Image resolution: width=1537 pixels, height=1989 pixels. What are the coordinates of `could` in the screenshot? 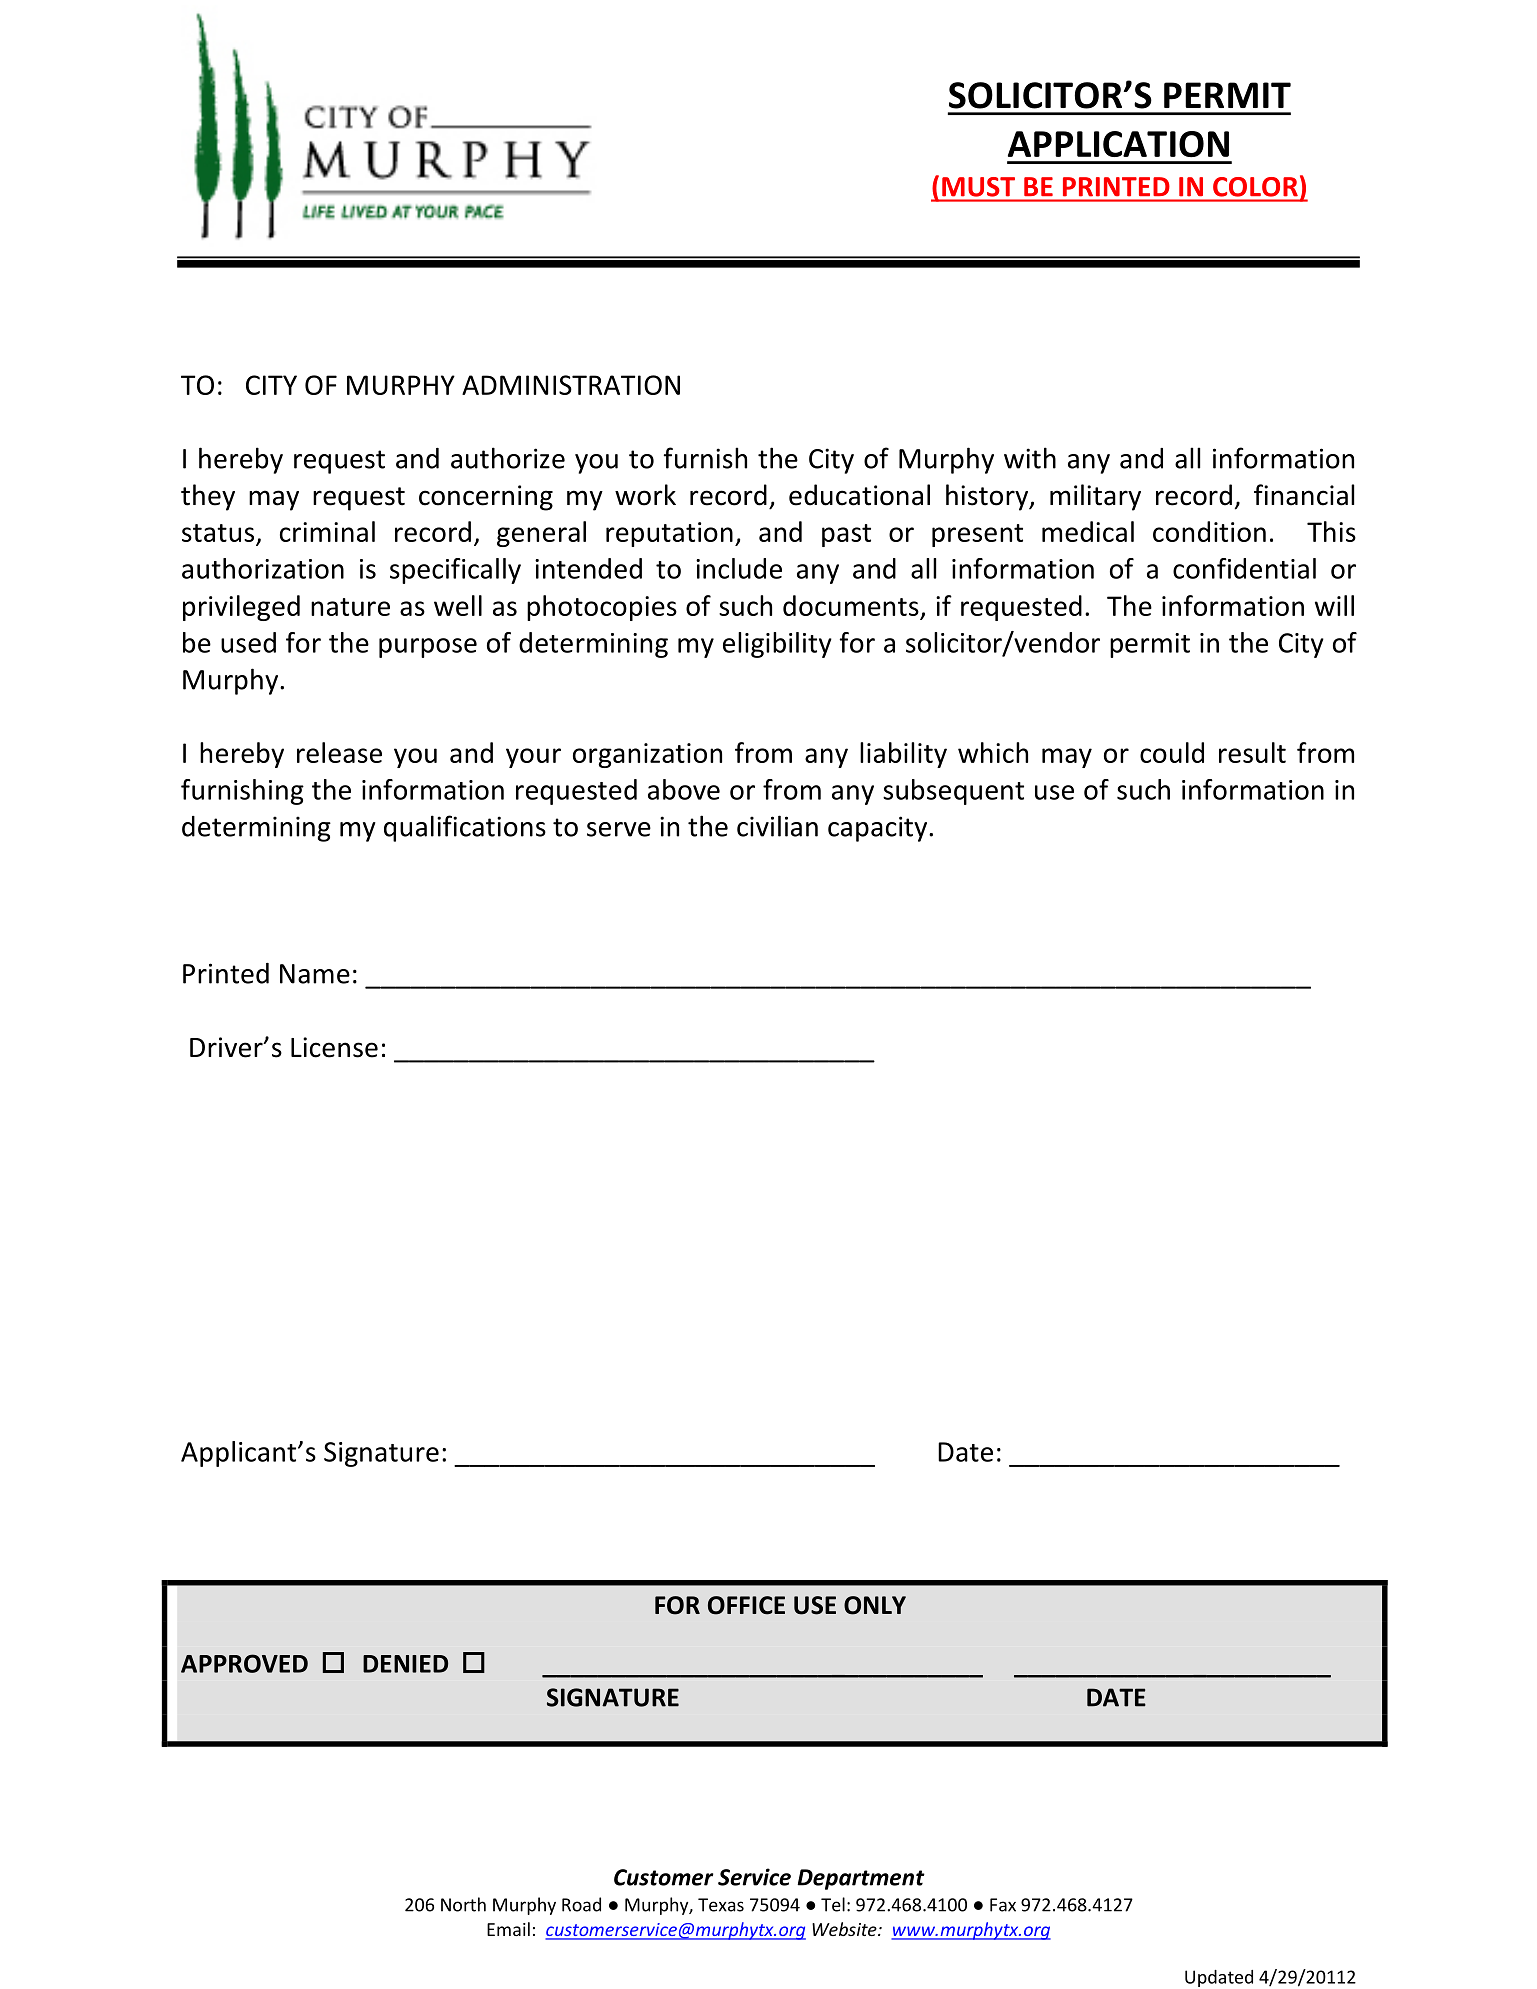 It's located at (1172, 752).
